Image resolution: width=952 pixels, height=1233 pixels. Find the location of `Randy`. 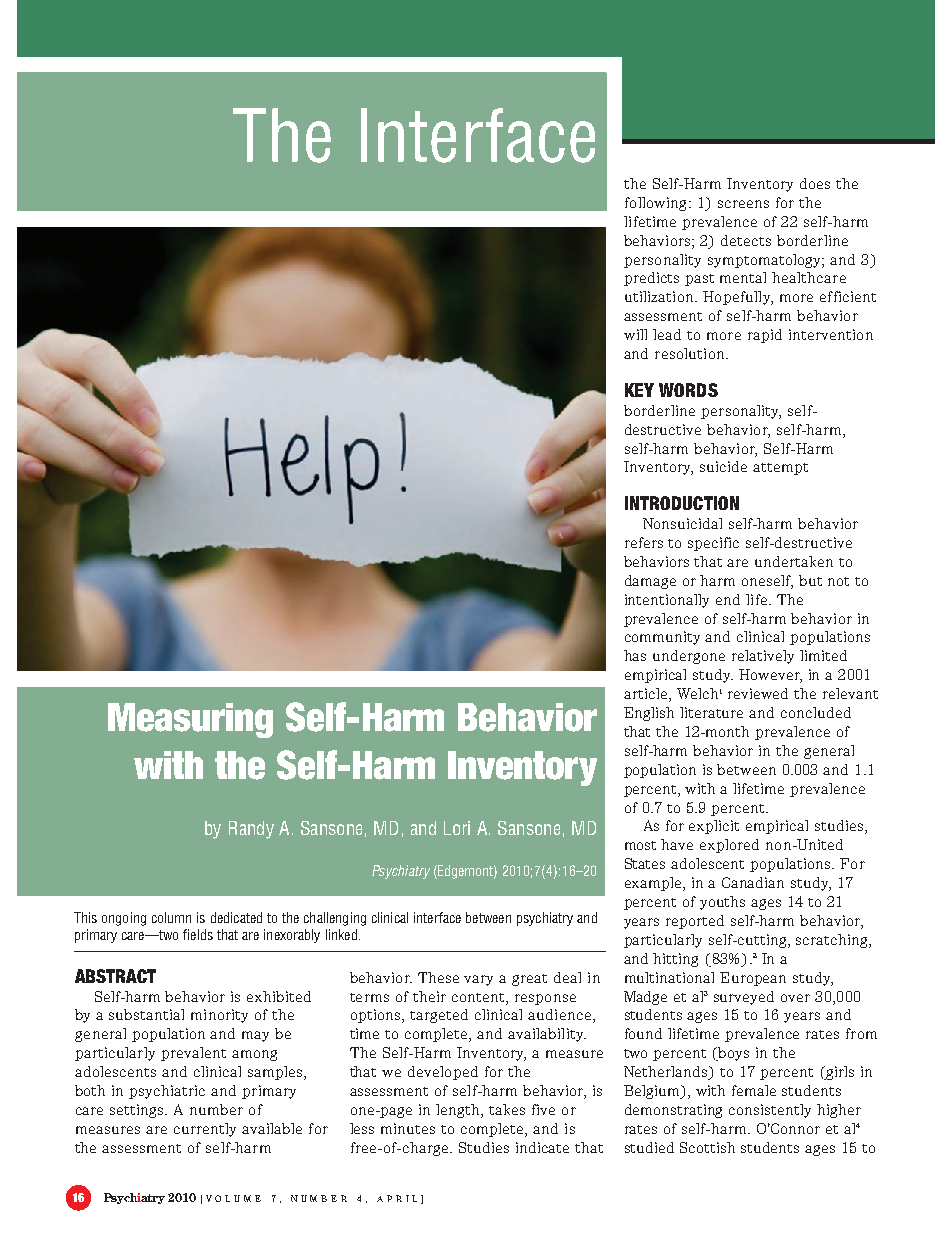

Randy is located at coordinates (251, 830).
